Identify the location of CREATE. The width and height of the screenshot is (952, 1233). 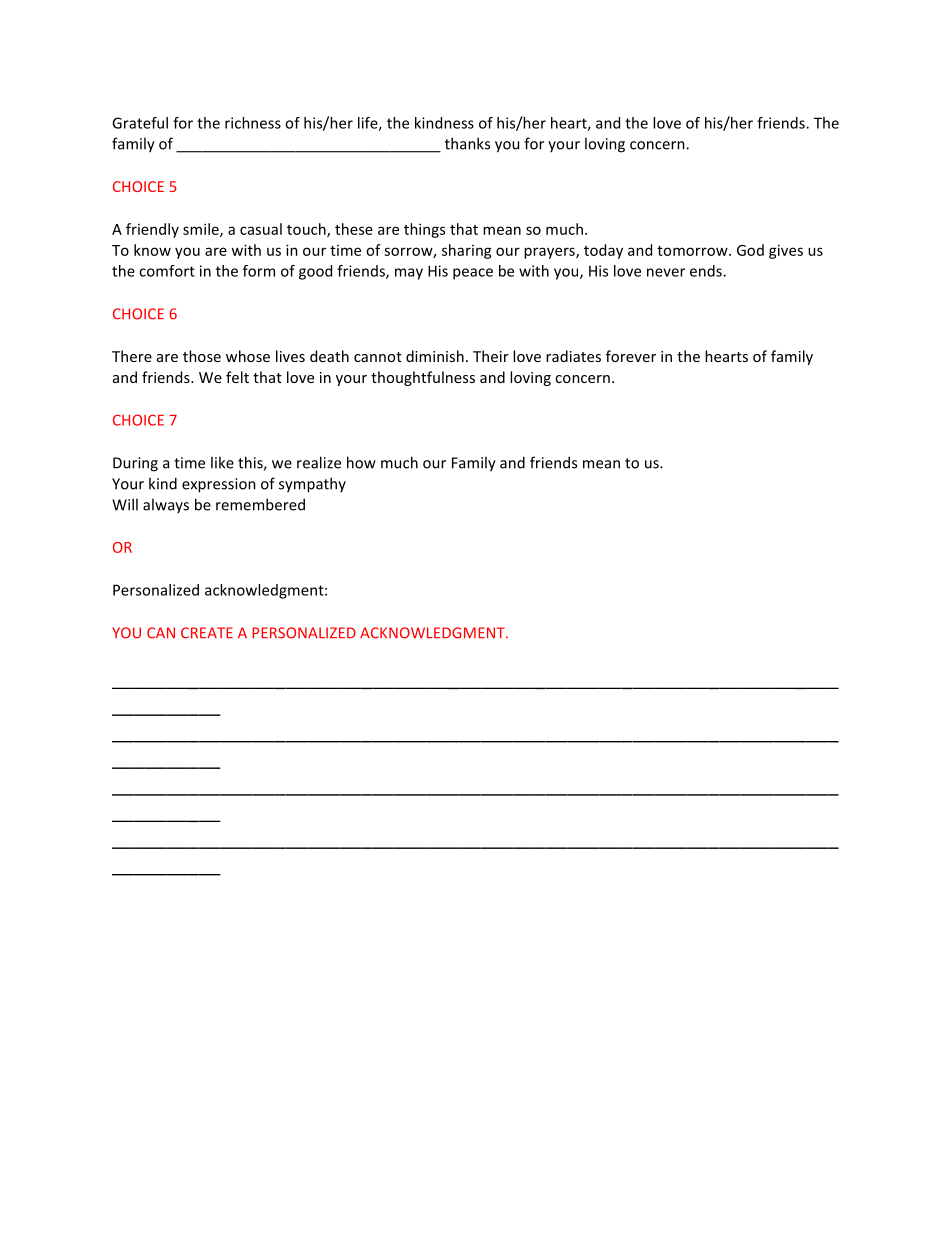
(207, 633).
